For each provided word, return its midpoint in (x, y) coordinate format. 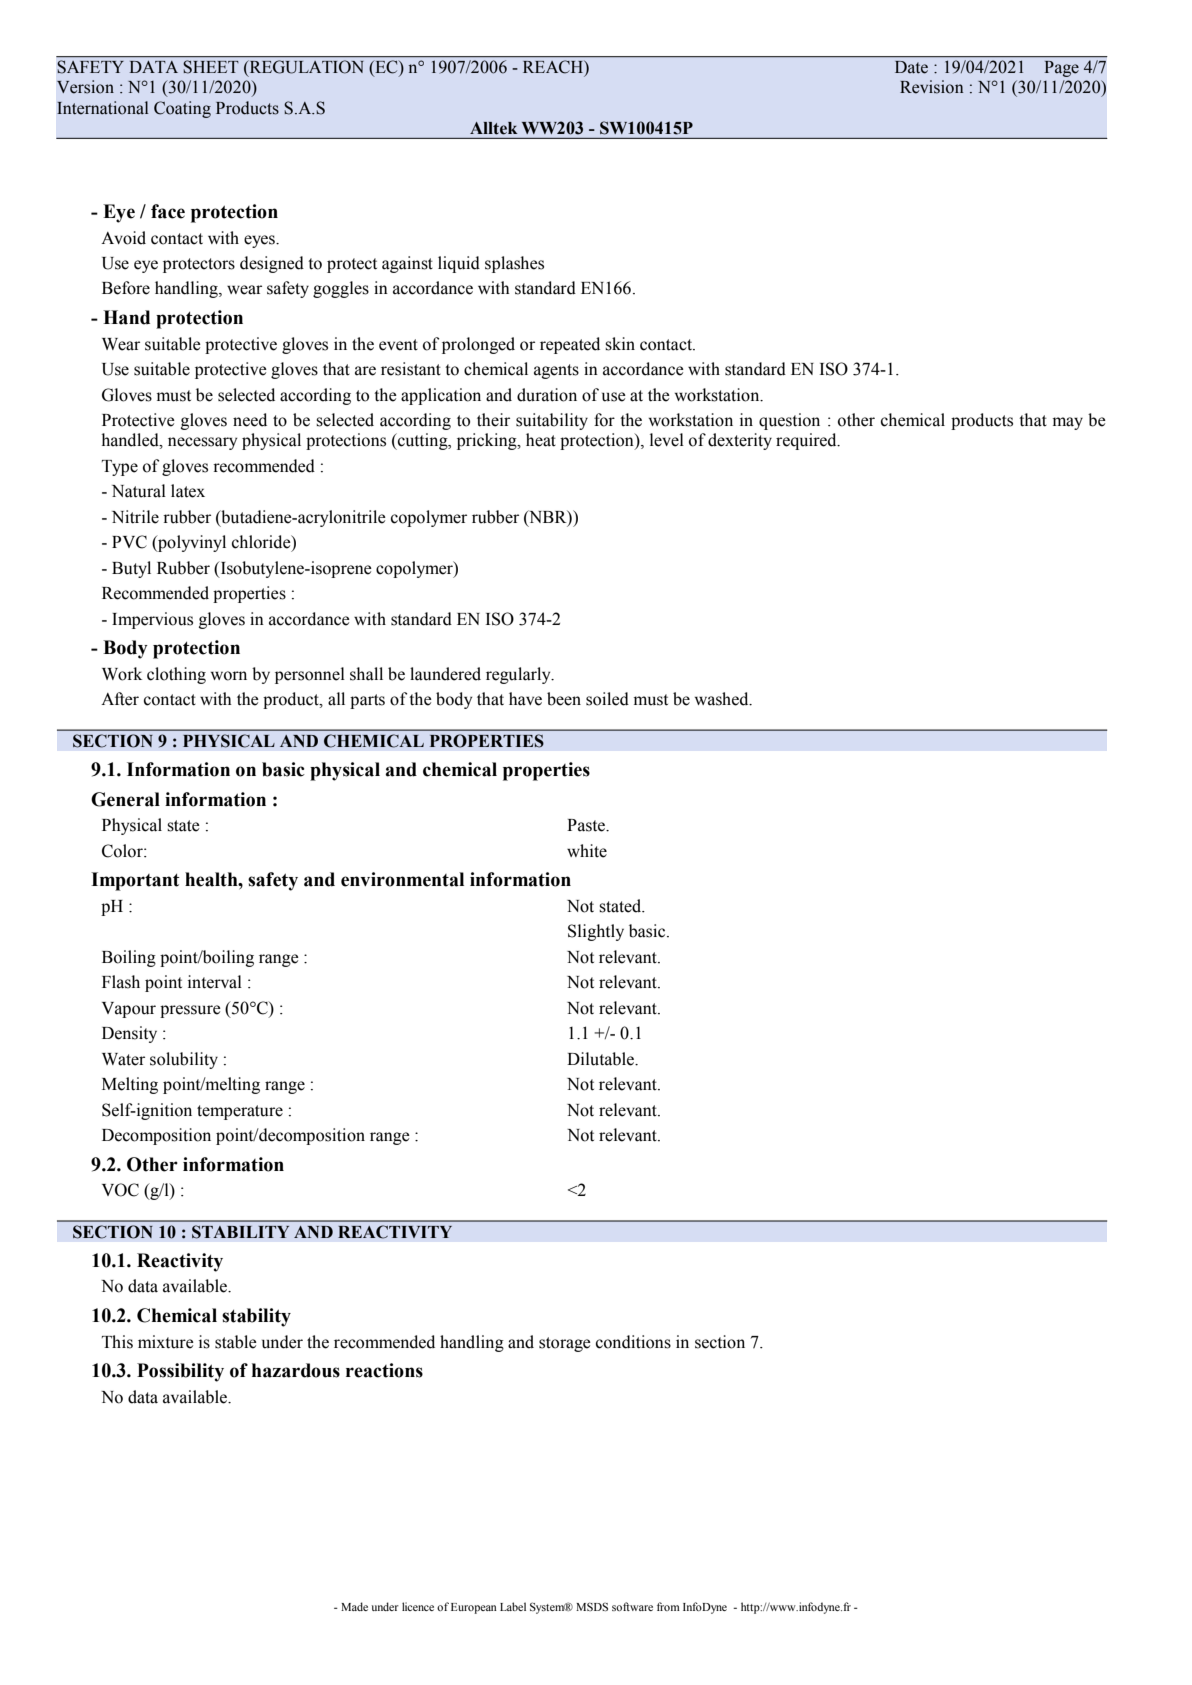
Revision (932, 87)
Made (354, 1606)
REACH (552, 67)
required (807, 441)
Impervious (152, 620)
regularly (519, 675)
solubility (184, 1060)
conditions (633, 1342)
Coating (182, 109)
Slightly (596, 932)
